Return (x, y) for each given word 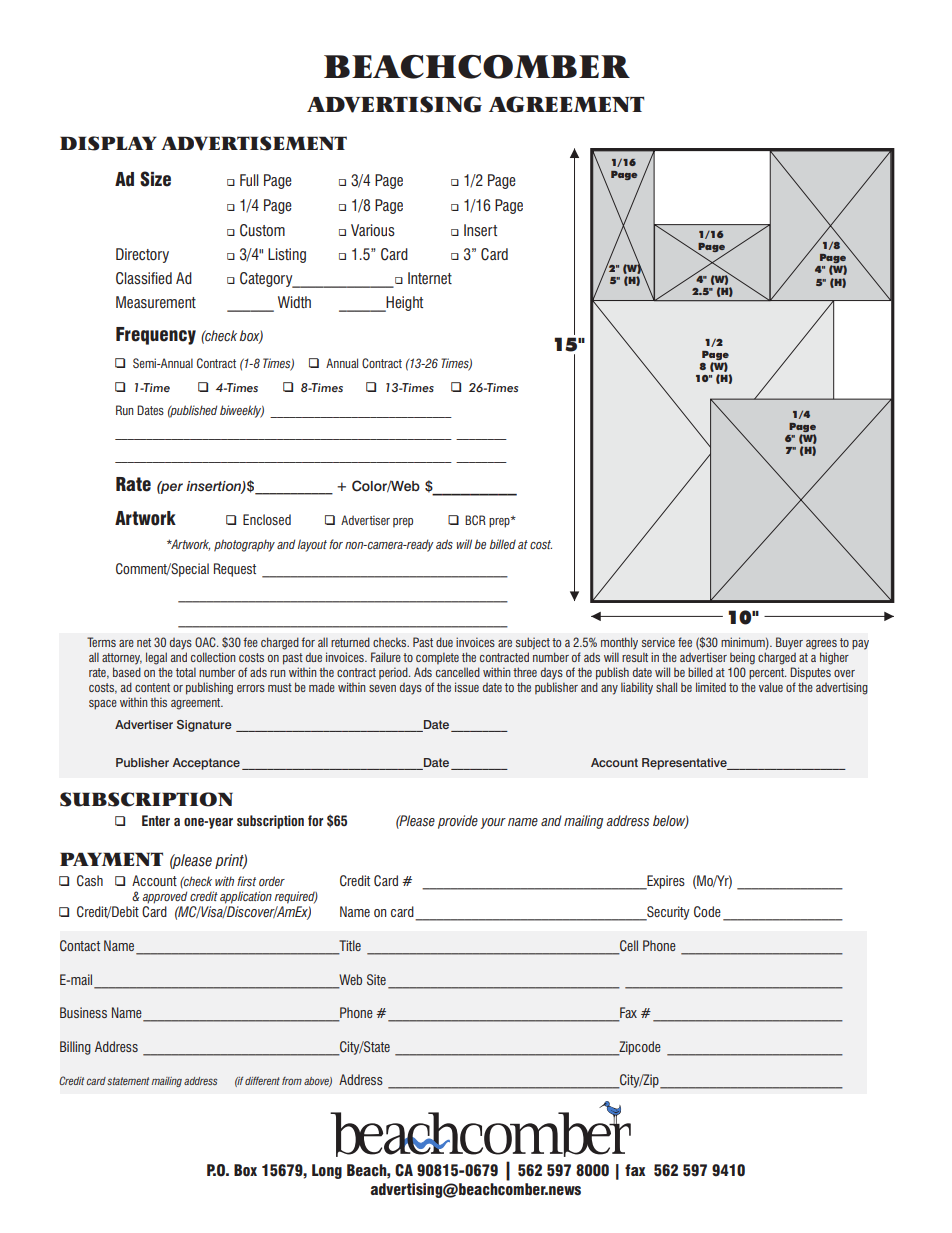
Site (376, 979)
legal (156, 658)
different (262, 1081)
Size (155, 179)
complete (437, 658)
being (742, 658)
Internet (430, 278)
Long (327, 1171)
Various (373, 230)
